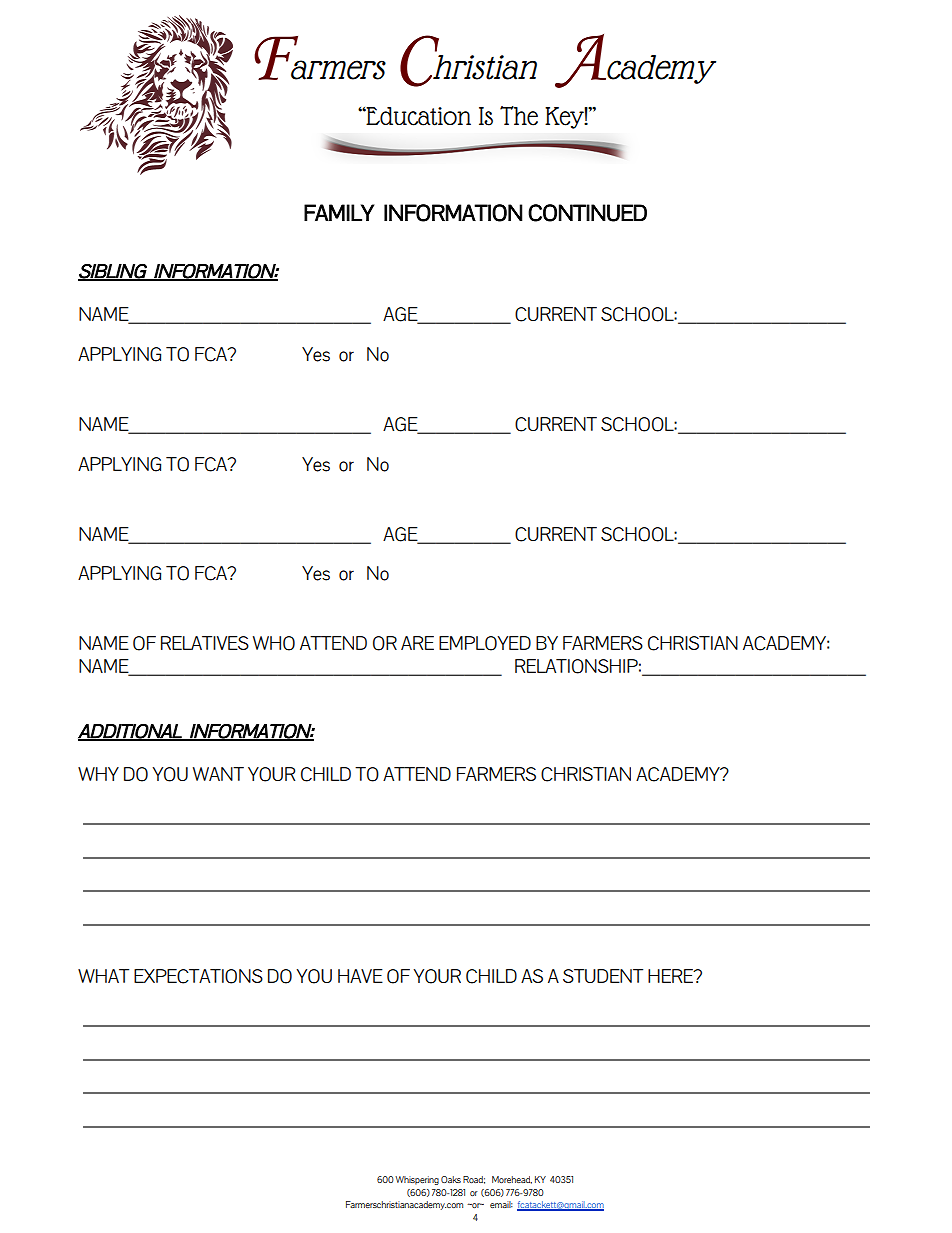  Describe the element at coordinates (485, 643) in the screenshot. I see `EMPLOYED` at that location.
